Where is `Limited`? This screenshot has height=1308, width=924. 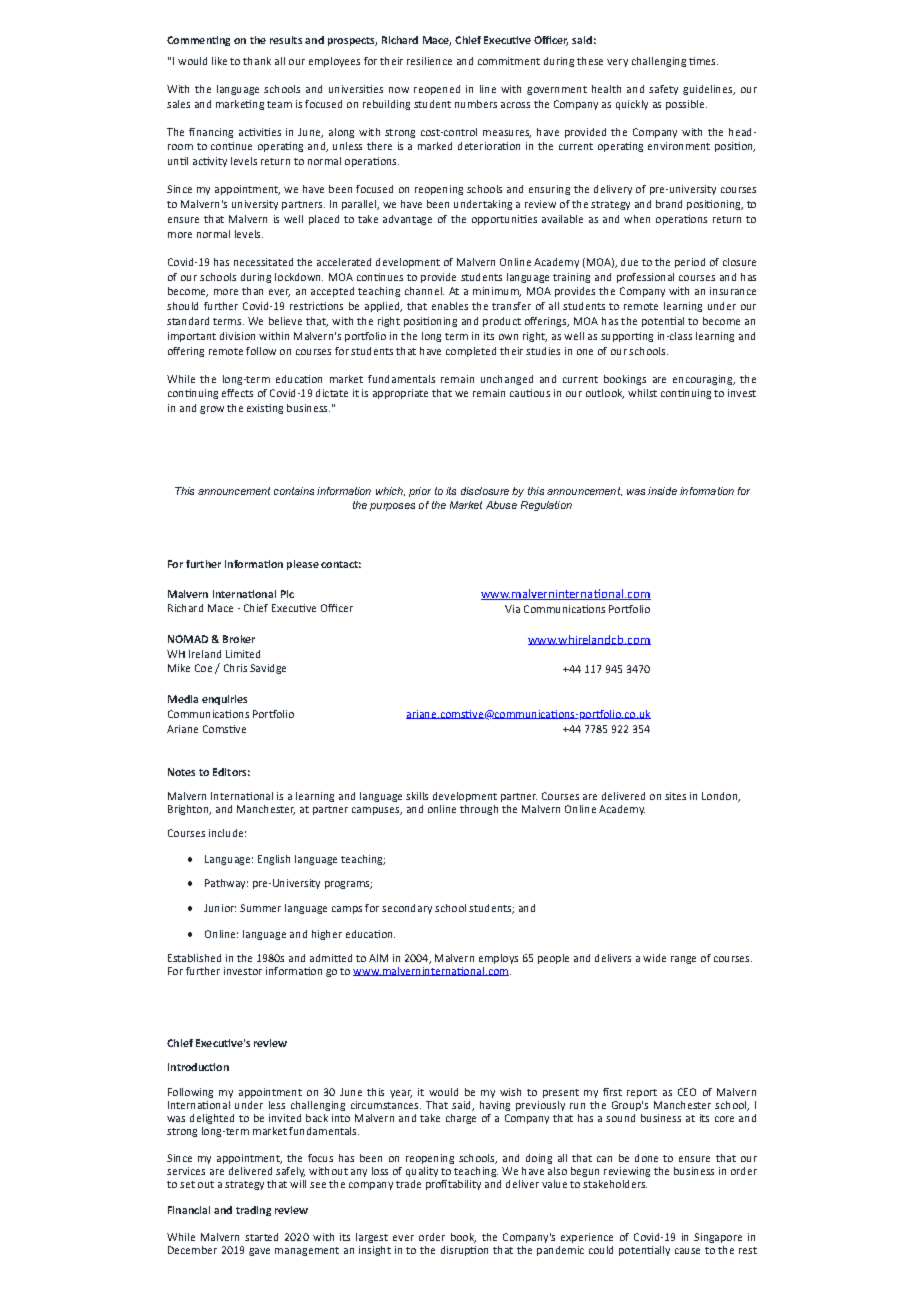 Limited is located at coordinates (243, 654).
